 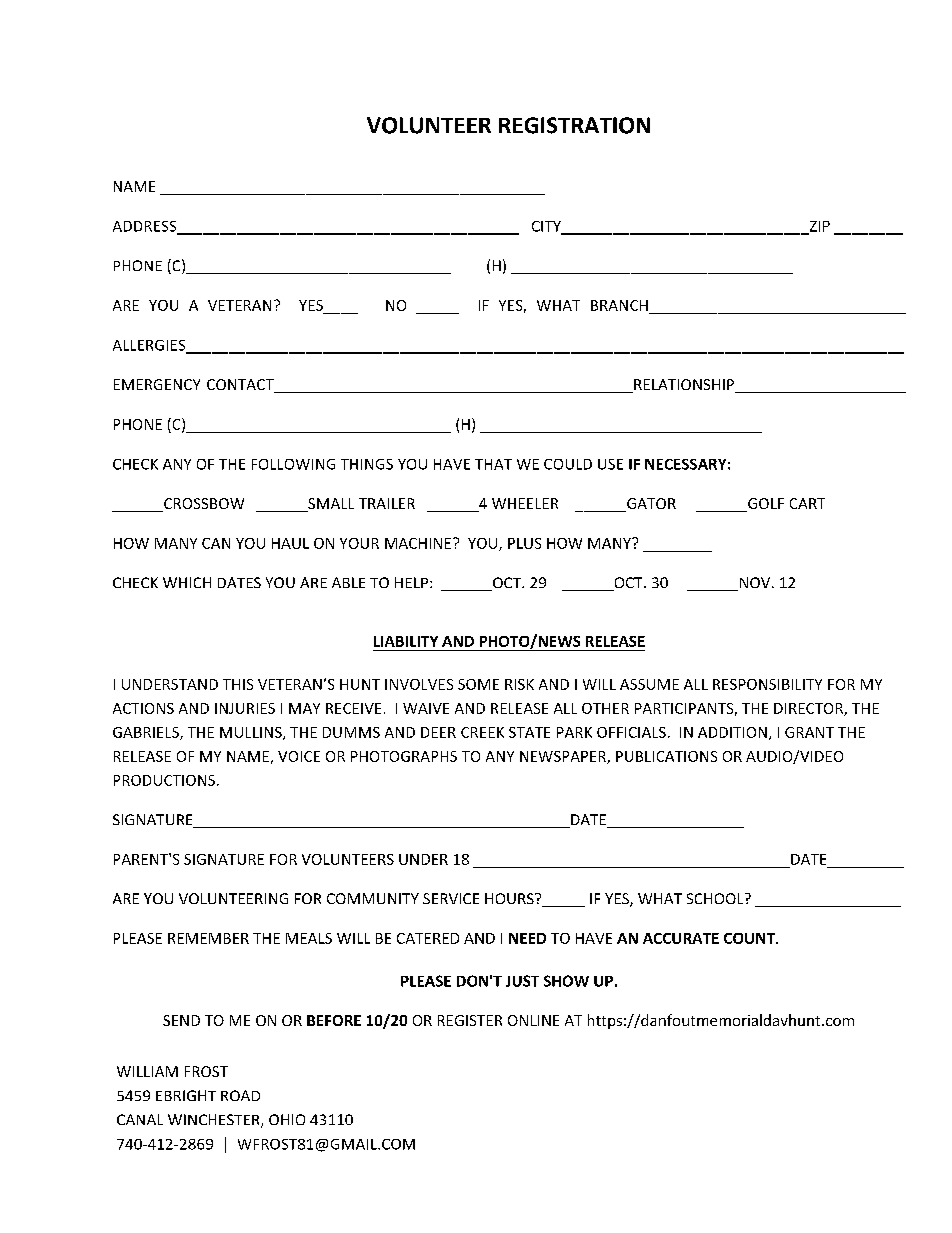 I want to click on EMERGENCY, so click(x=157, y=384).
